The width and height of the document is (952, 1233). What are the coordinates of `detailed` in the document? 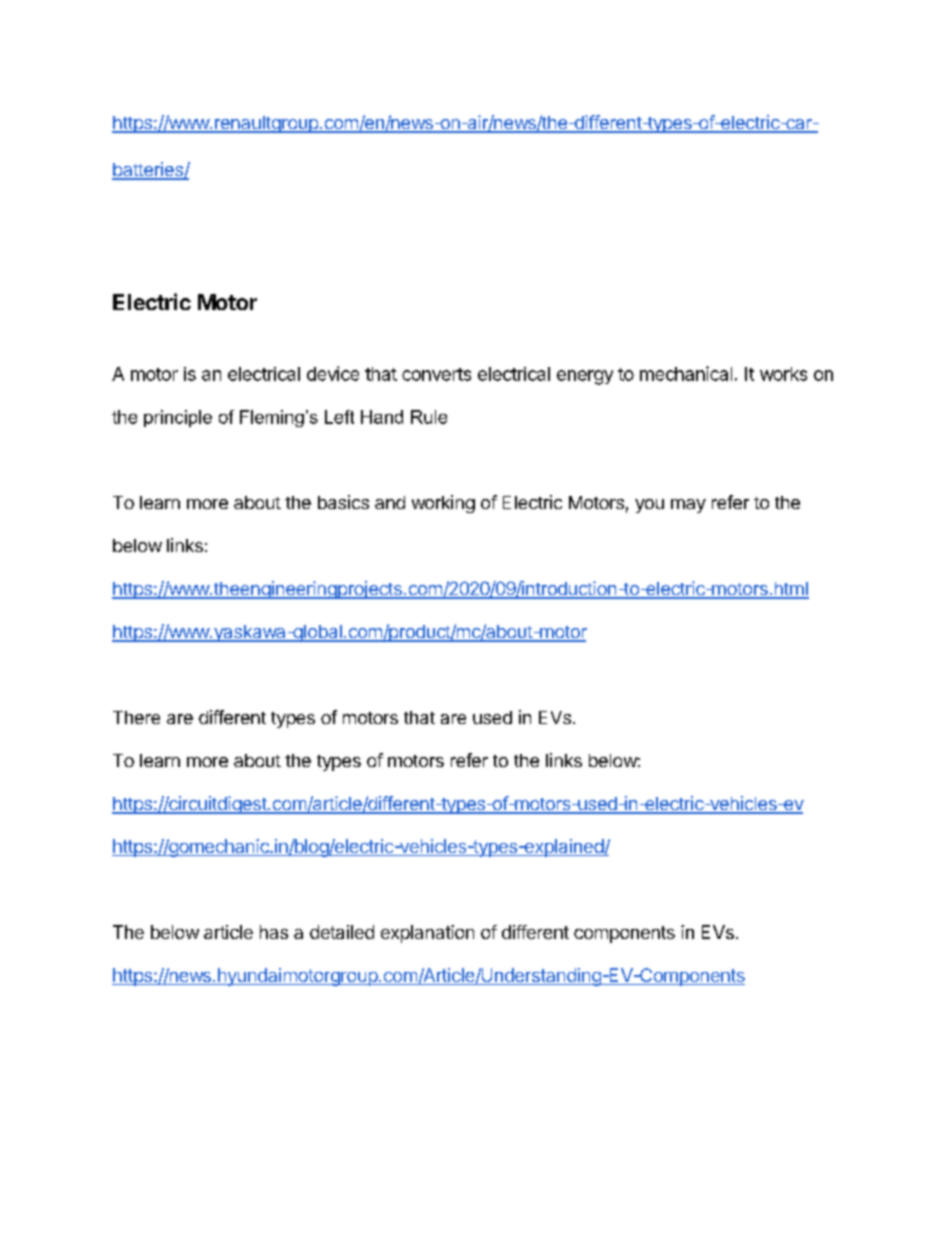 It's located at (342, 932).
